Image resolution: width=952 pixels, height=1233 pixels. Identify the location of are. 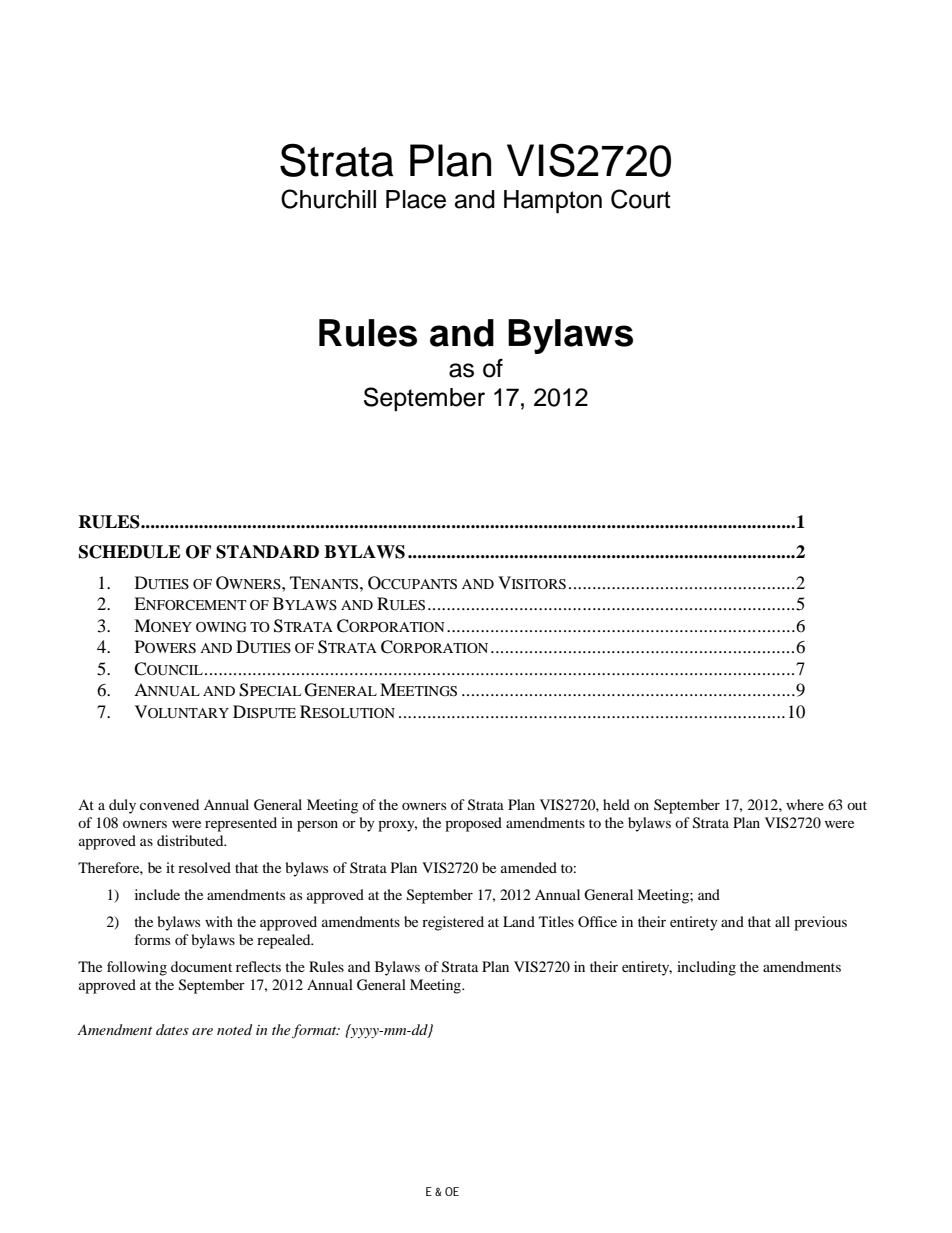
(202, 1031).
